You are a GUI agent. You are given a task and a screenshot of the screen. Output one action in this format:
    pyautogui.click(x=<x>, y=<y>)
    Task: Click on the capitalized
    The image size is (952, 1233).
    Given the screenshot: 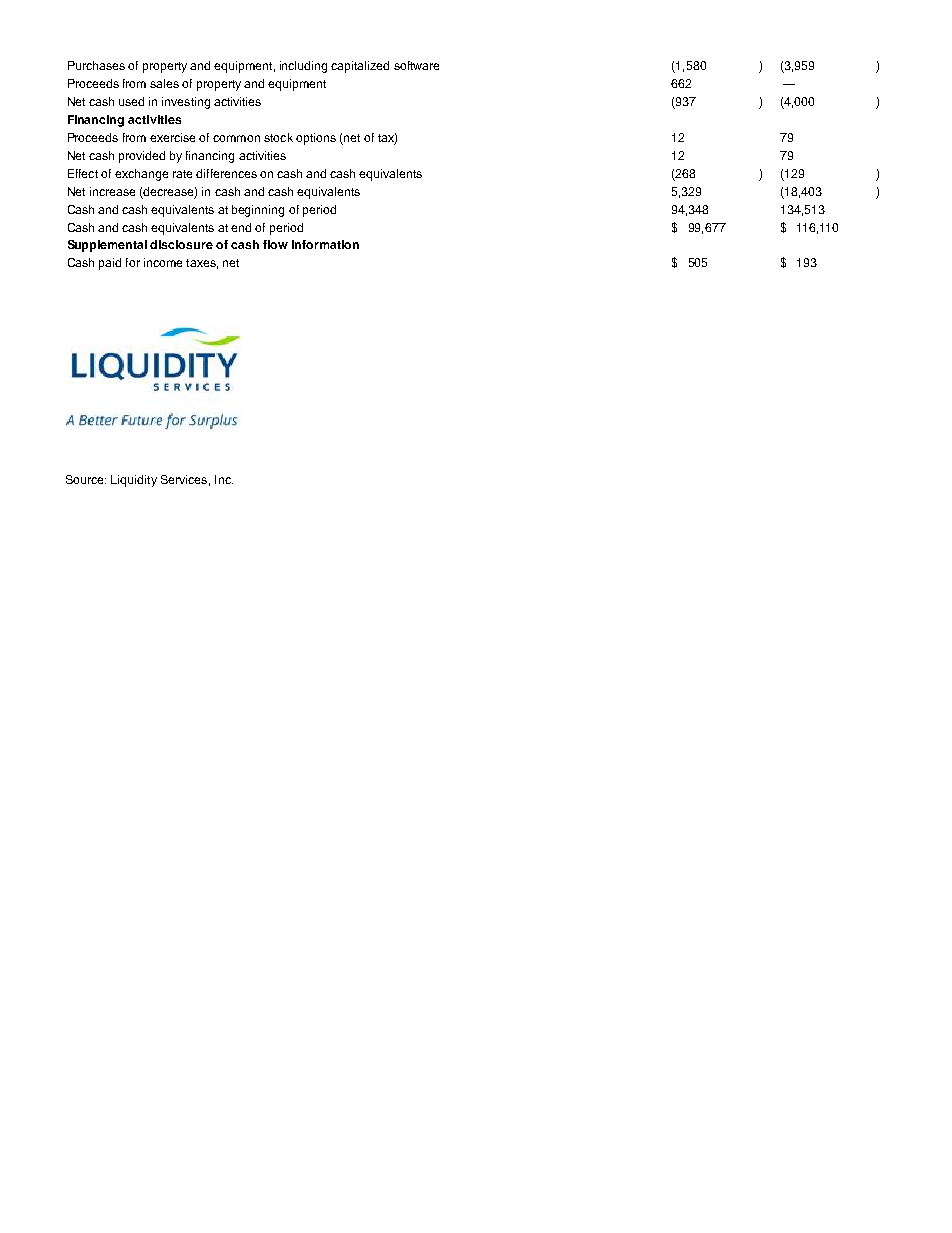 What is the action you would take?
    pyautogui.click(x=360, y=67)
